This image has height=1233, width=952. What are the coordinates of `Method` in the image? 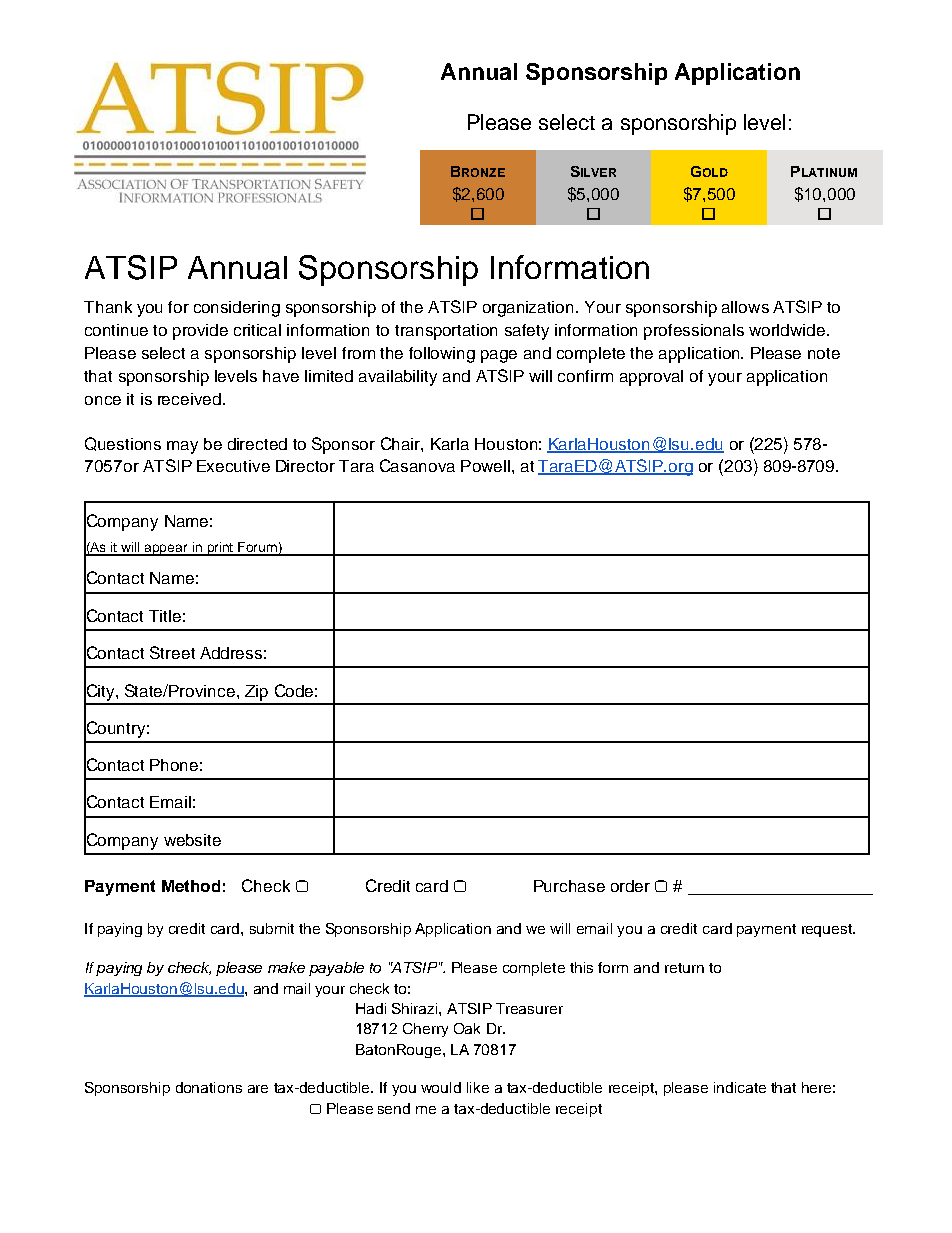 It's located at (191, 886).
